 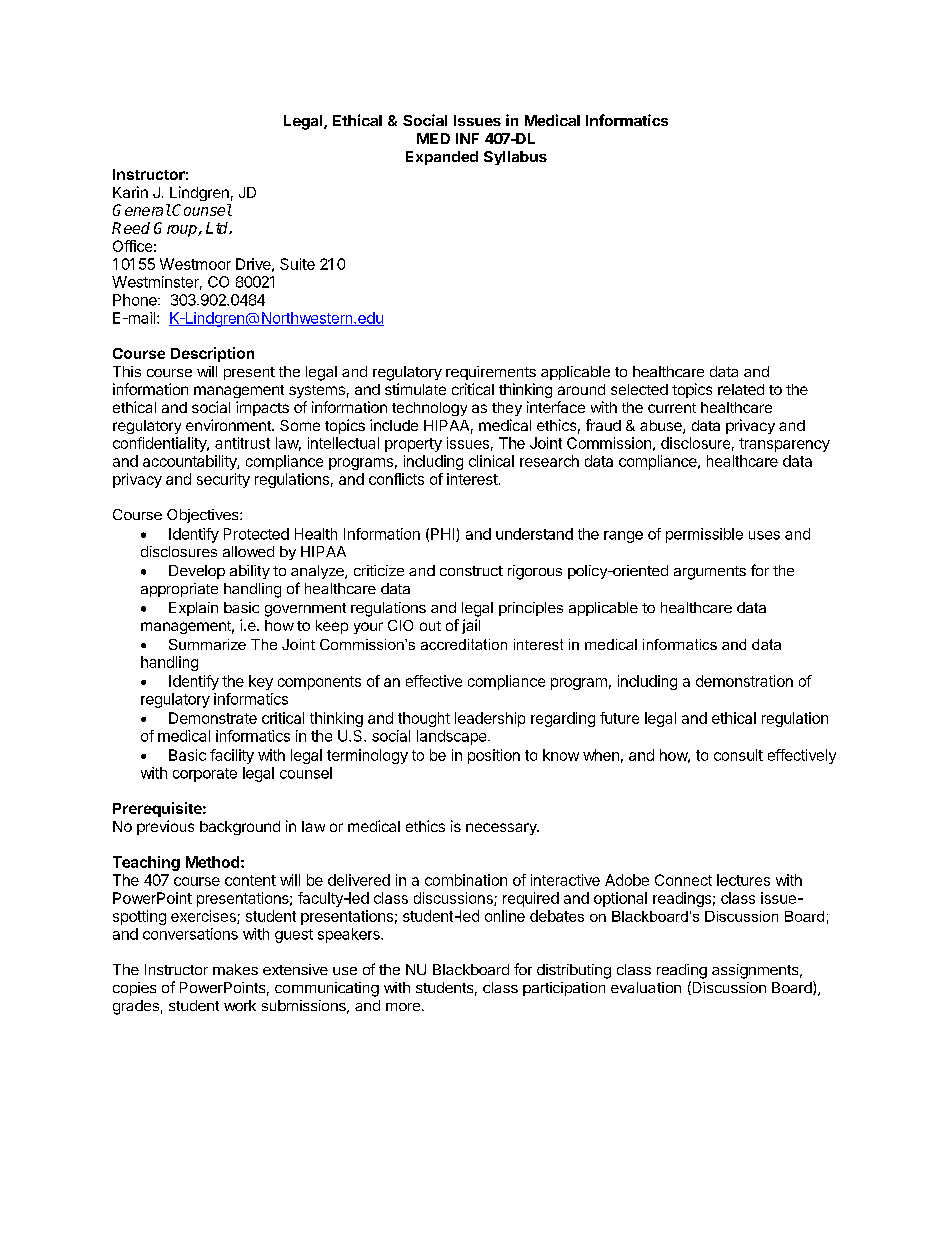 What do you see at coordinates (242, 443) in the screenshot?
I see `antitrust` at bounding box center [242, 443].
